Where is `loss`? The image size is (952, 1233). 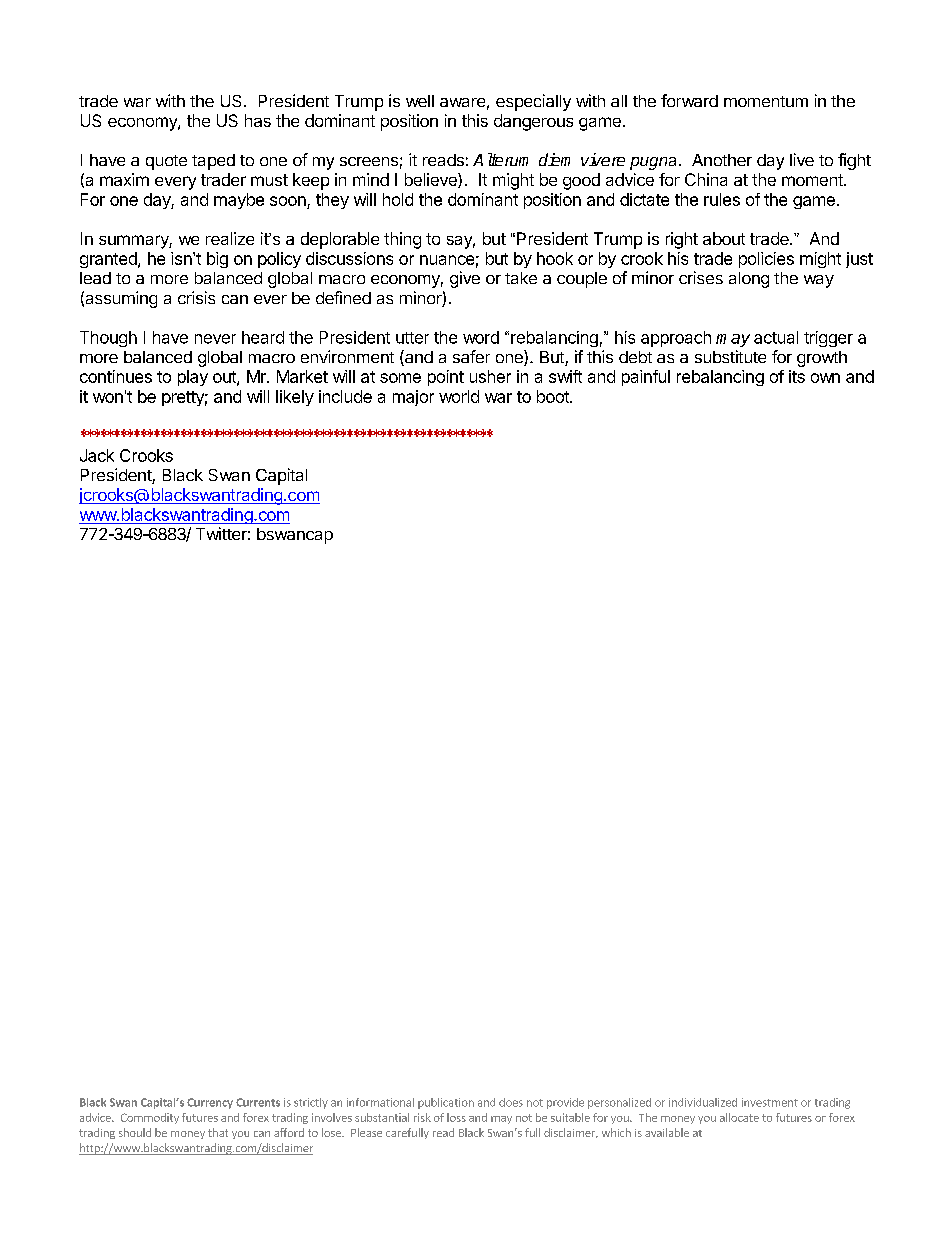
loss is located at coordinates (456, 1117).
